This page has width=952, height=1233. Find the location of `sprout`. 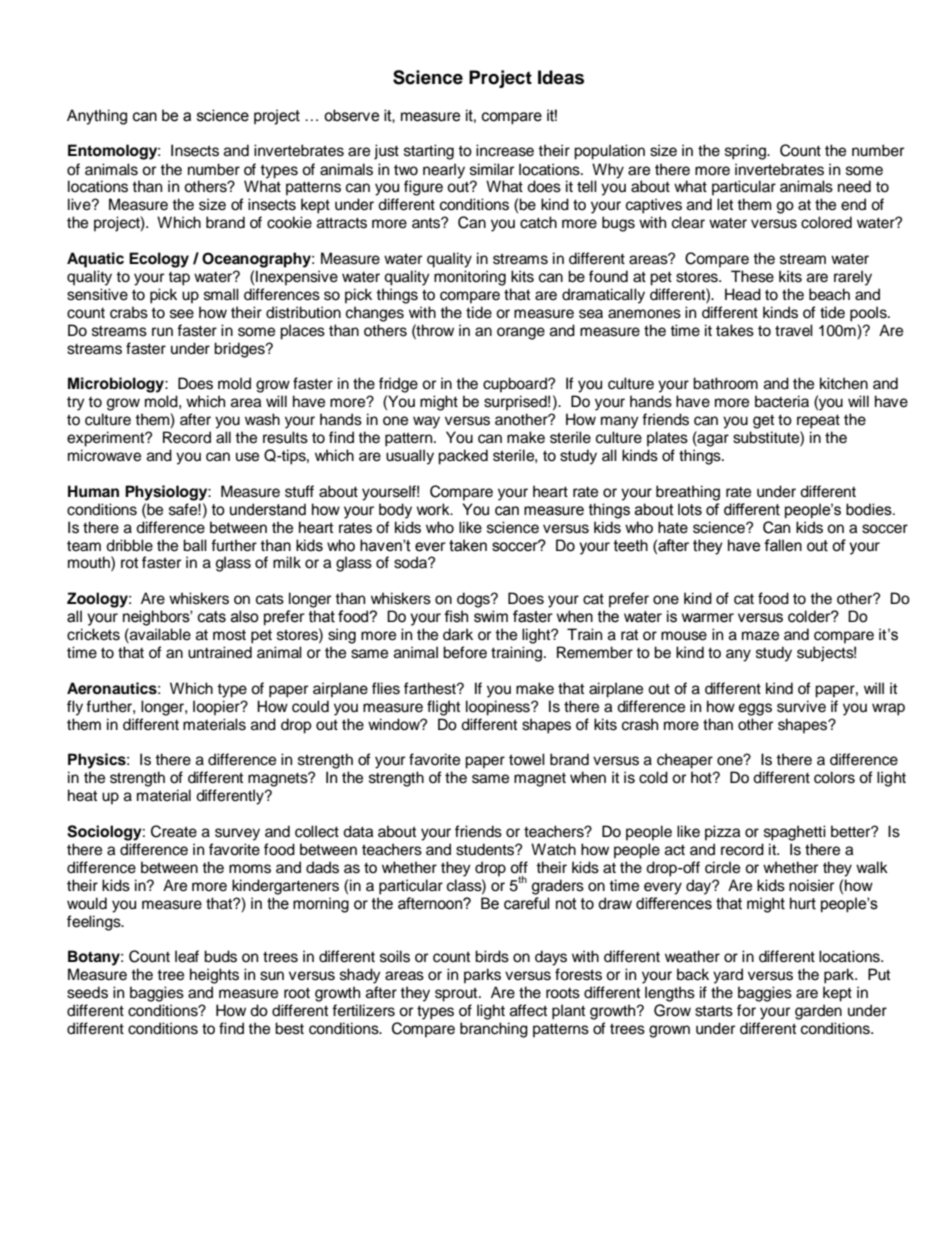

sprout is located at coordinates (457, 994).
